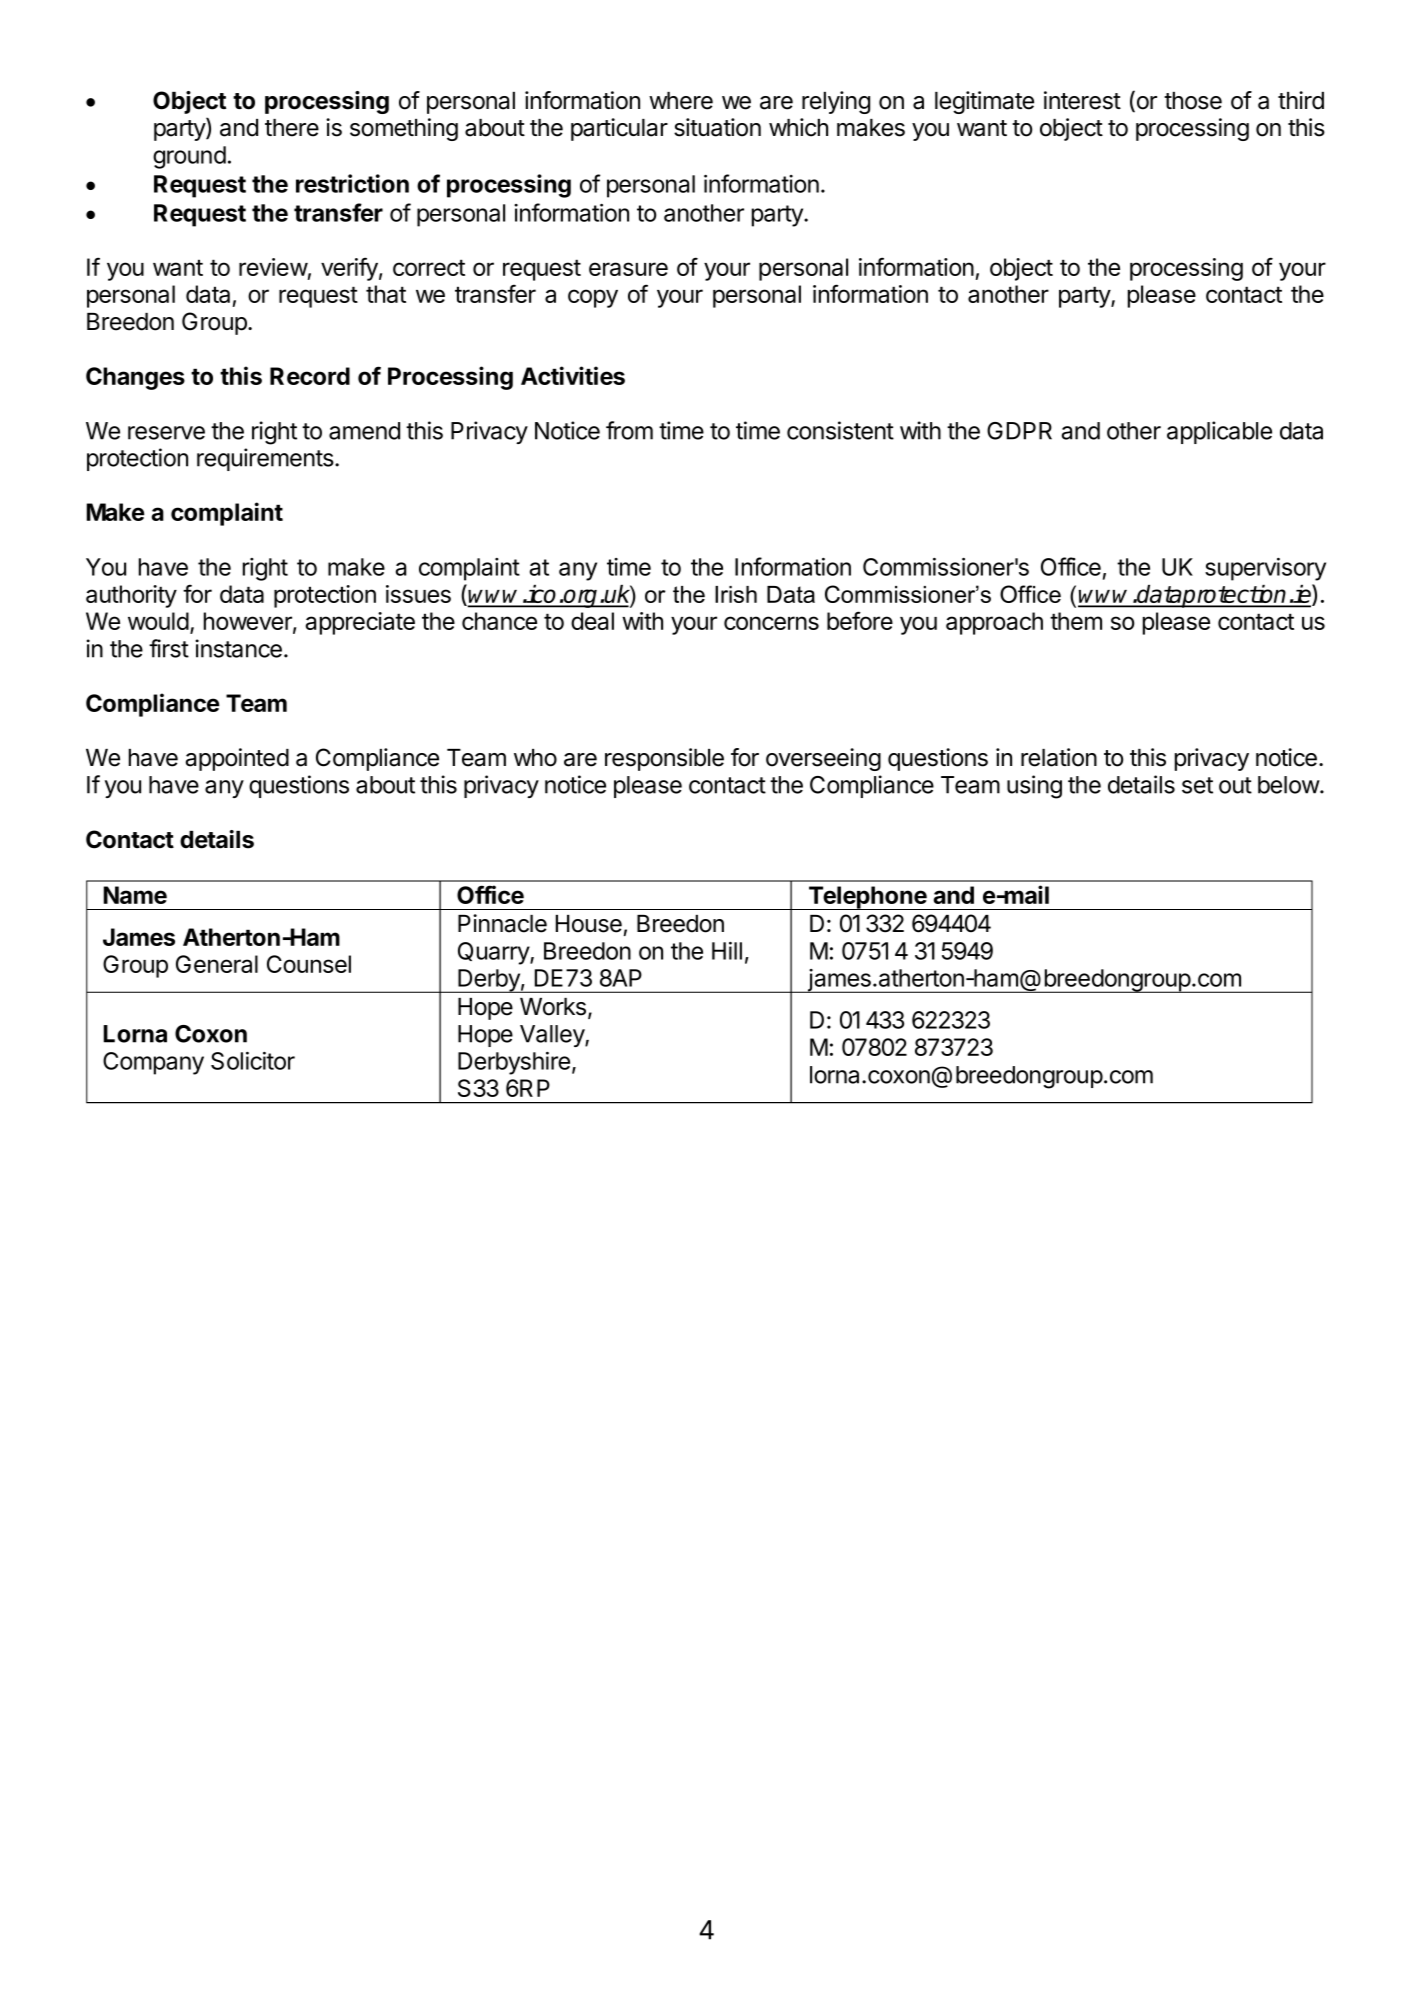 The height and width of the document is (1995, 1411). Describe the element at coordinates (292, 128) in the document. I see `there` at that location.
